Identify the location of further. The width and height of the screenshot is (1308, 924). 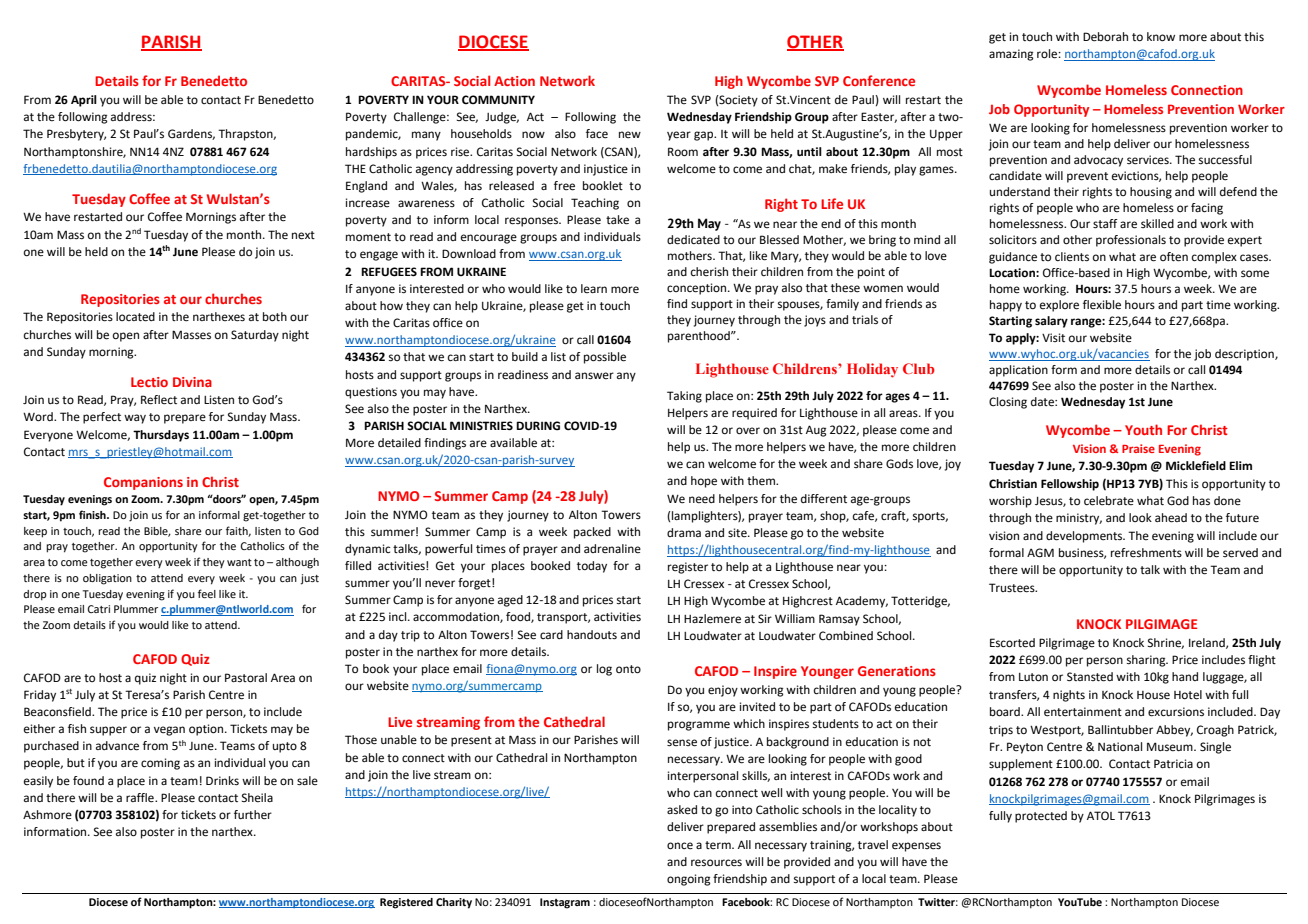
(253, 815).
